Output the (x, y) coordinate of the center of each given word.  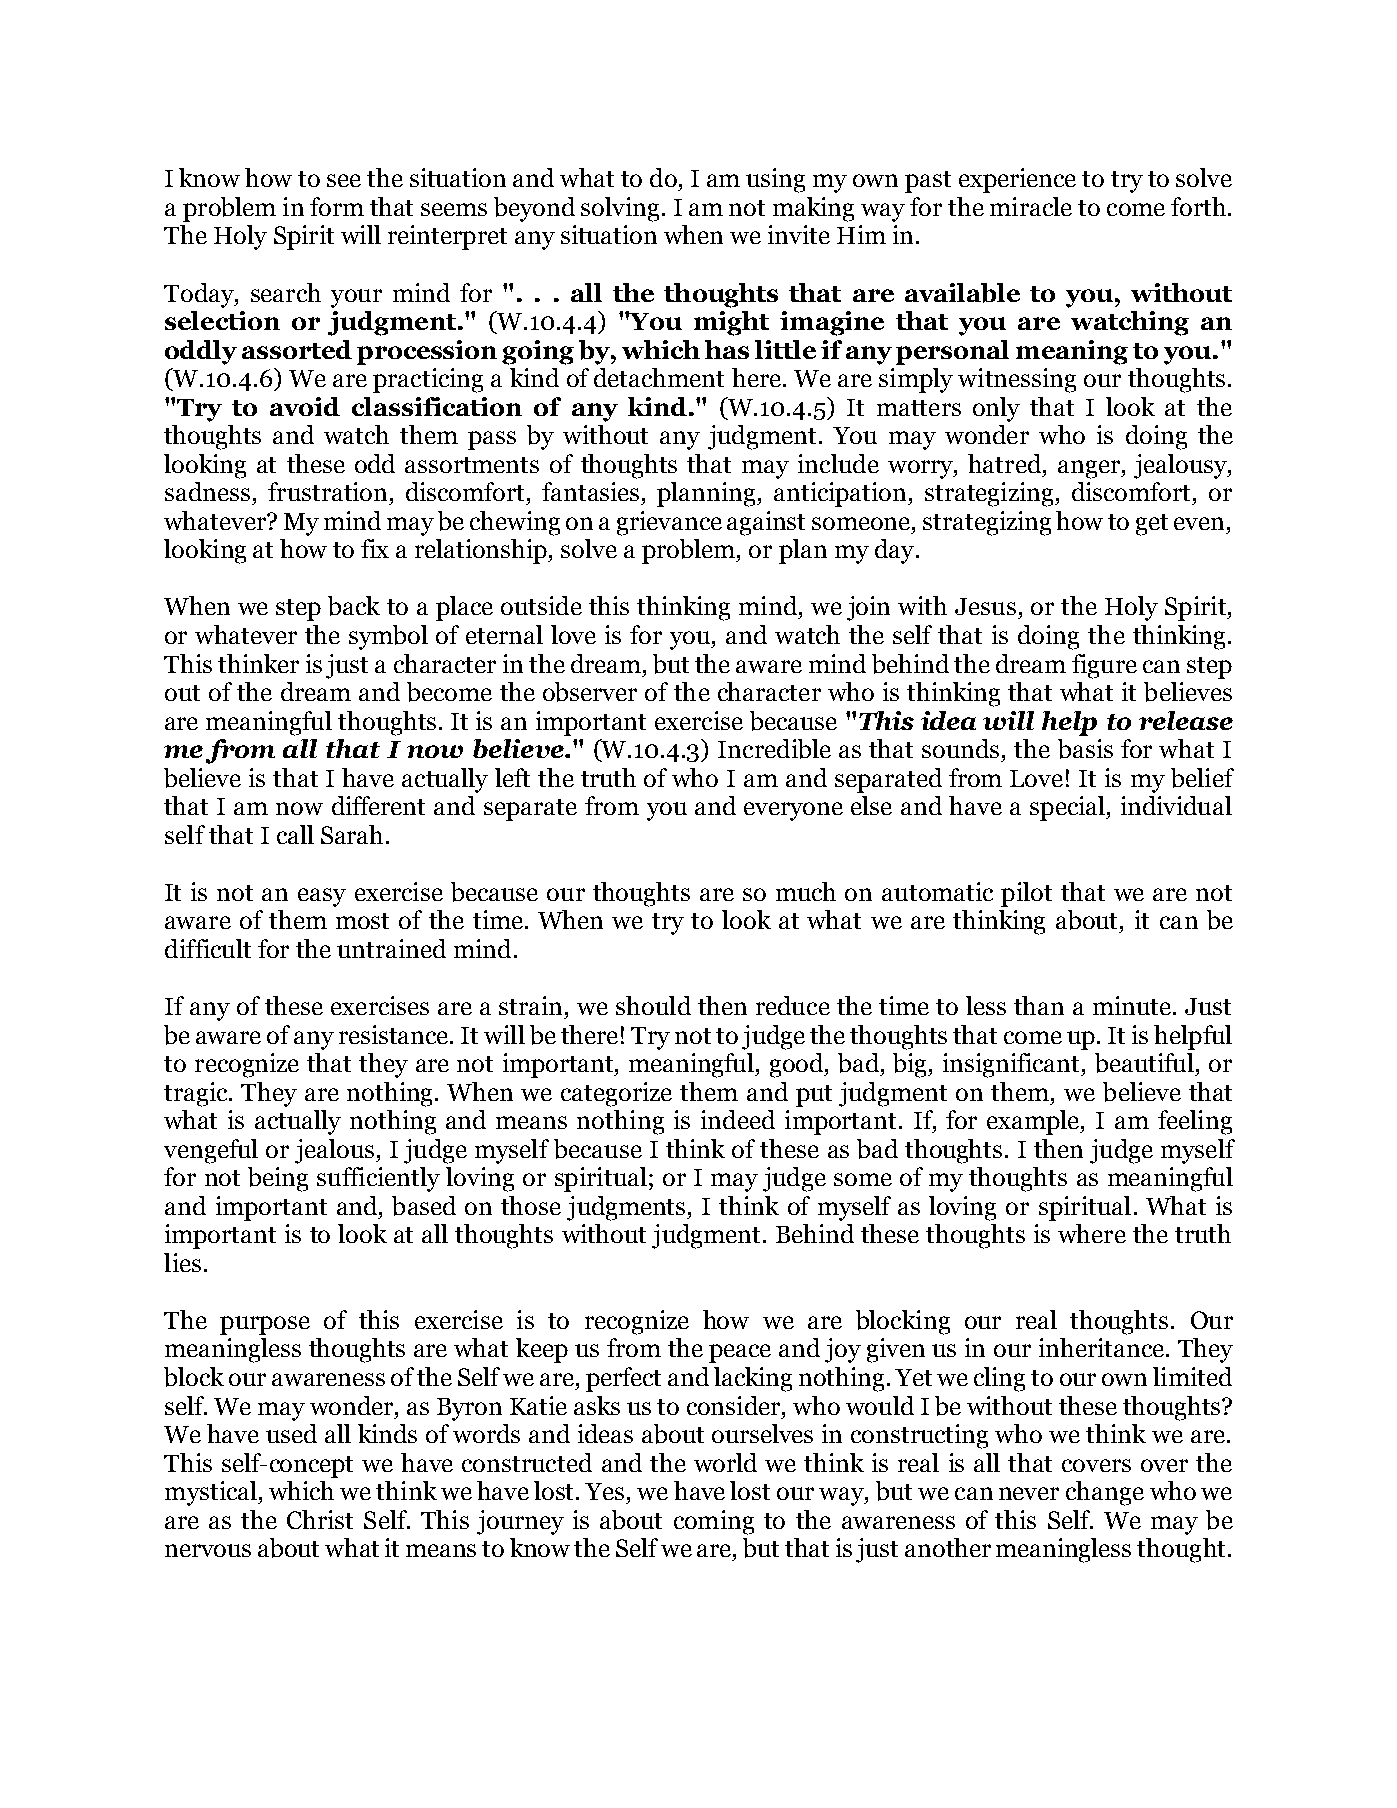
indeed (738, 1119)
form (337, 206)
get (1152, 525)
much (806, 891)
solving (622, 209)
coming (714, 1522)
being (278, 1179)
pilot (1026, 894)
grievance (669, 523)
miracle (1031, 206)
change (1105, 1493)
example (1034, 1122)
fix (375, 548)
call (295, 834)
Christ (320, 1519)
